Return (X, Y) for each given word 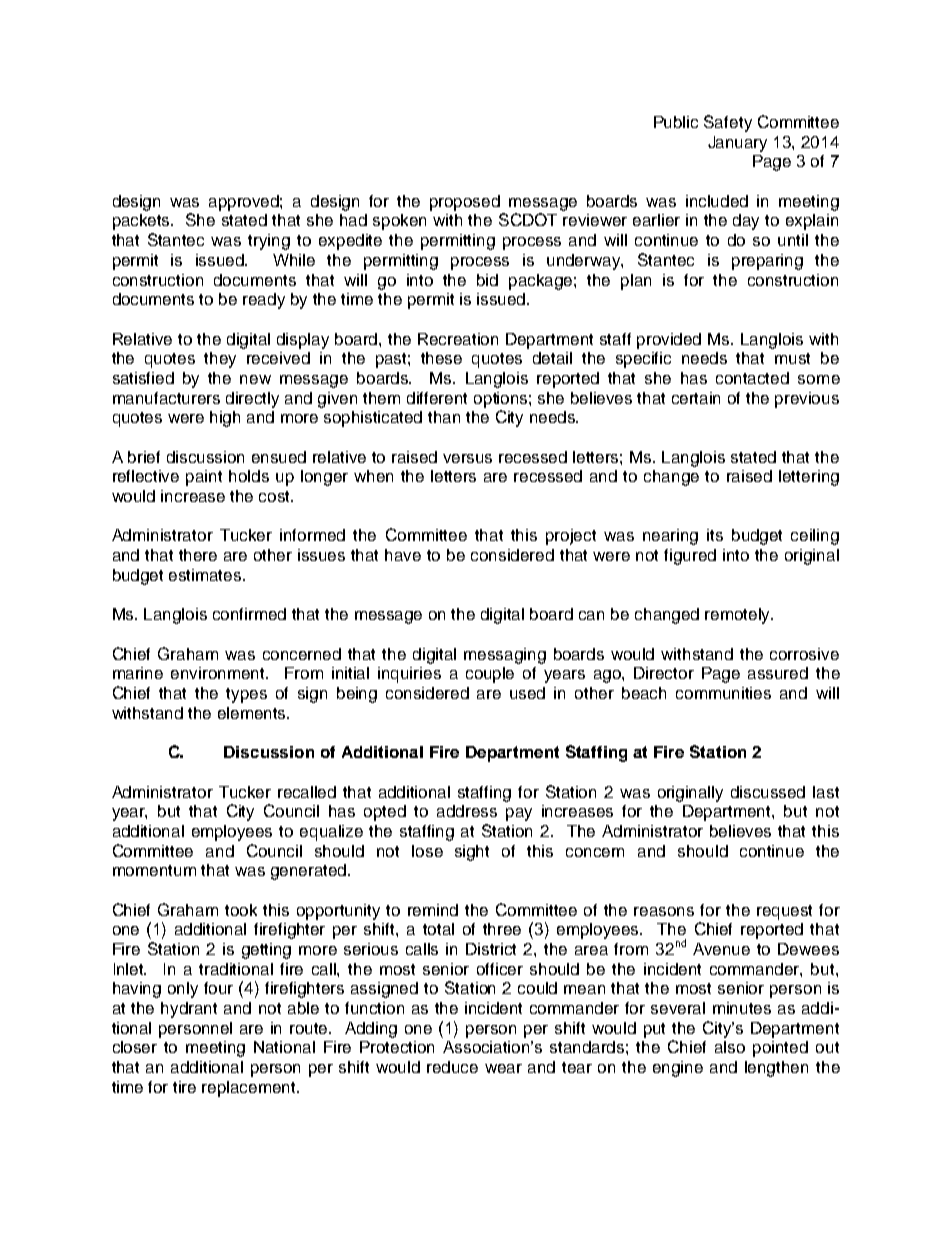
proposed (465, 203)
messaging (505, 656)
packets (143, 222)
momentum (154, 870)
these (441, 358)
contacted (752, 378)
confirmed (249, 614)
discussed (768, 792)
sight (472, 853)
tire (184, 1087)
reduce (452, 1067)
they (220, 360)
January (737, 144)
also (730, 1047)
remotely (739, 616)
